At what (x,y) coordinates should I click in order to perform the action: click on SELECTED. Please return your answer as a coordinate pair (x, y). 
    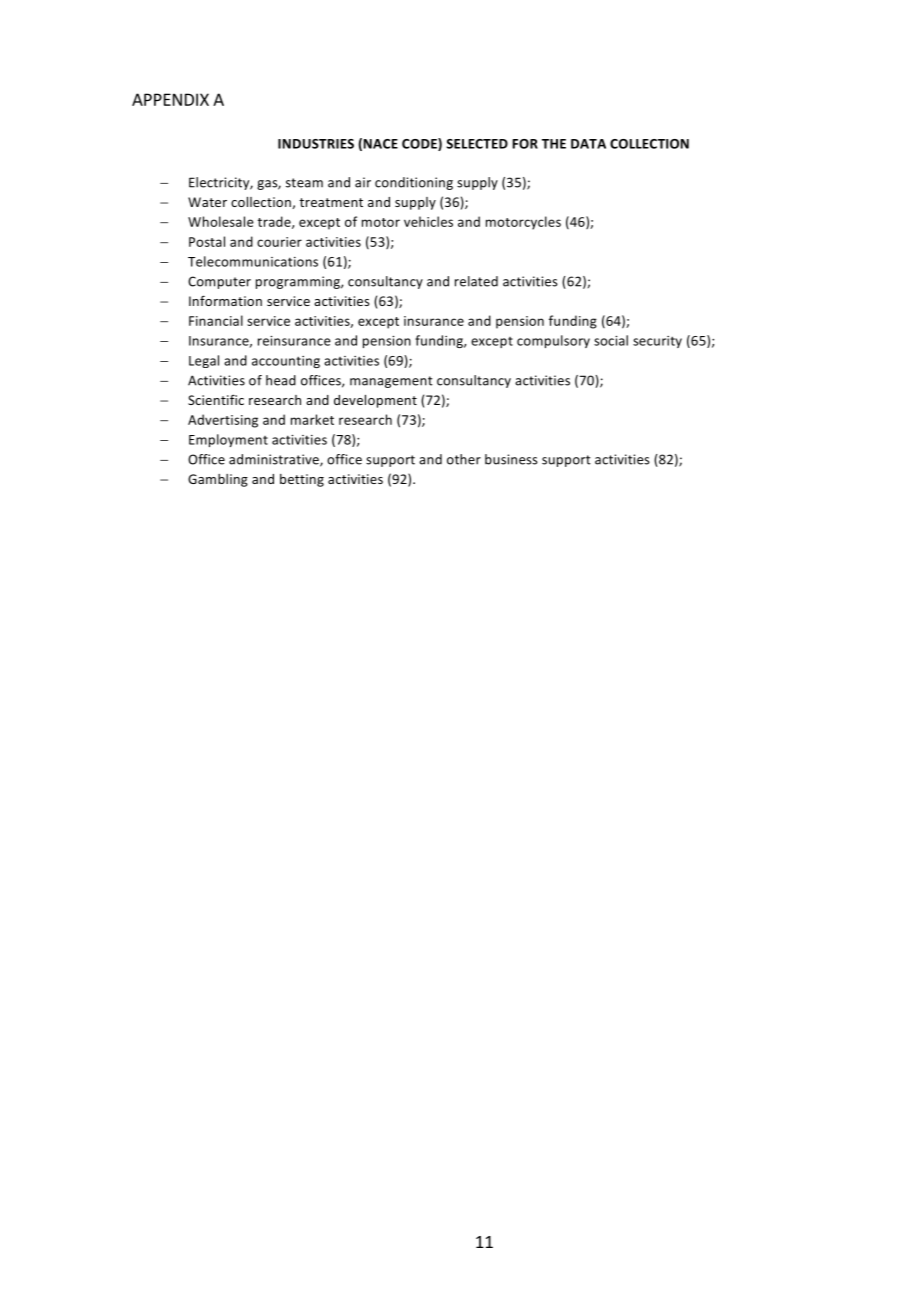
    Looking at the image, I should click on (477, 144).
